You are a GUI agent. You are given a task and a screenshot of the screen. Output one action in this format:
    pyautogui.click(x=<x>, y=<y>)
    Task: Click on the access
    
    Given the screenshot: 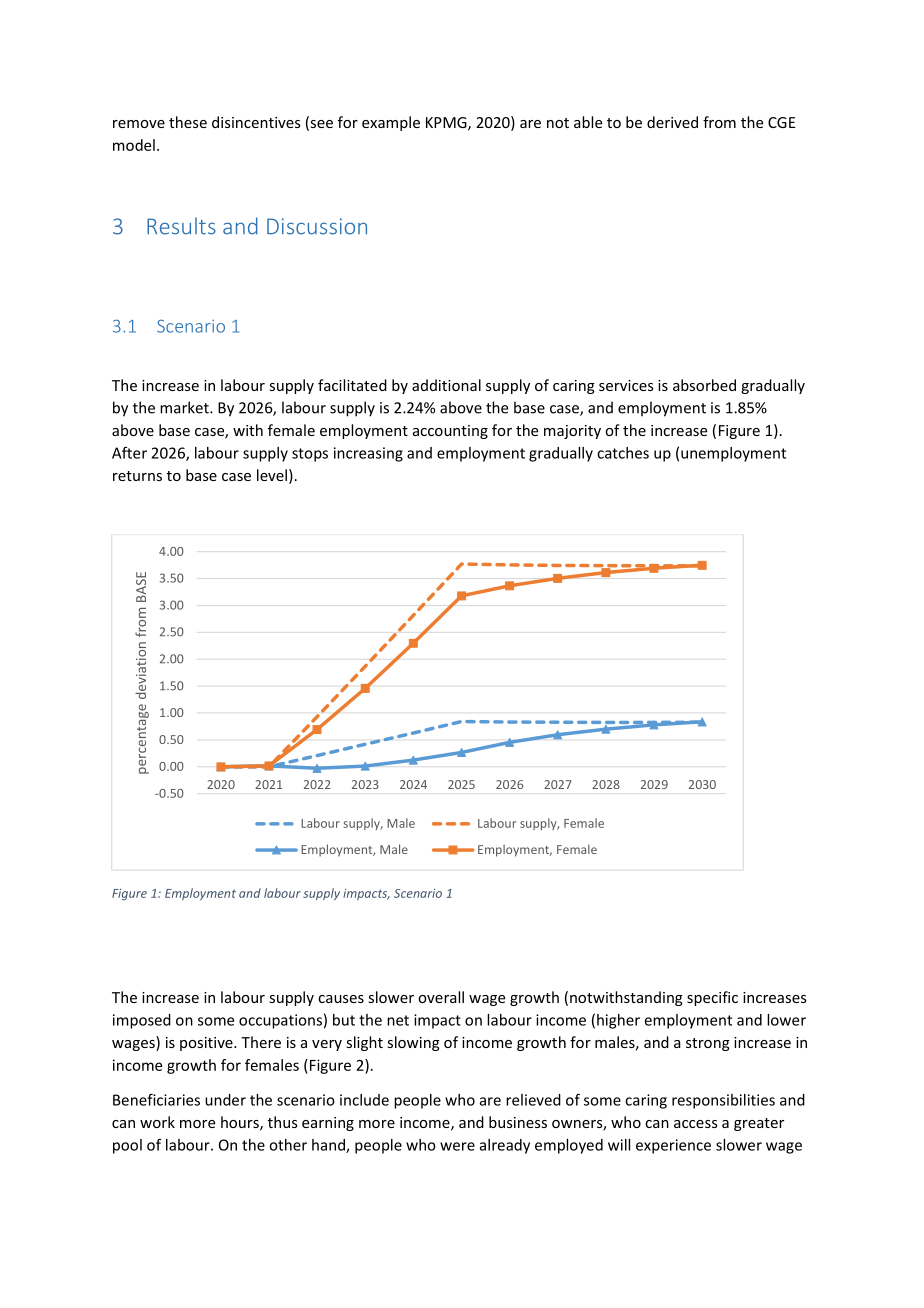 What is the action you would take?
    pyautogui.click(x=696, y=1124)
